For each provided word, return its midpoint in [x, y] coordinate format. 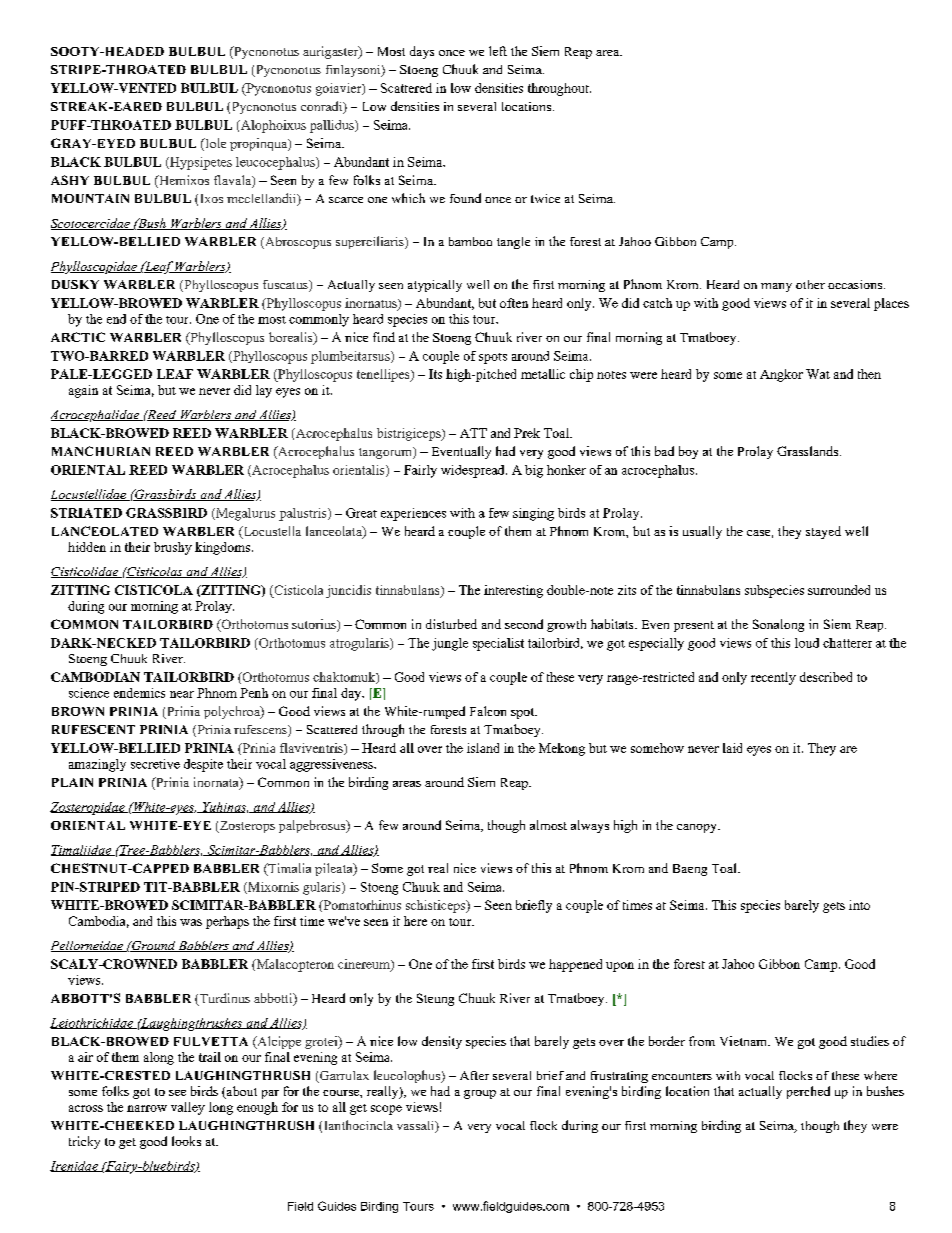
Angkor [781, 375]
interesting [513, 591]
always [590, 826]
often [514, 303]
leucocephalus [276, 163]
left [498, 51]
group [480, 1094]
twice [545, 198]
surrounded [839, 590]
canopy [698, 828]
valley [188, 1108]
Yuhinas [224, 807]
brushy [173, 548]
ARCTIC [78, 337]
